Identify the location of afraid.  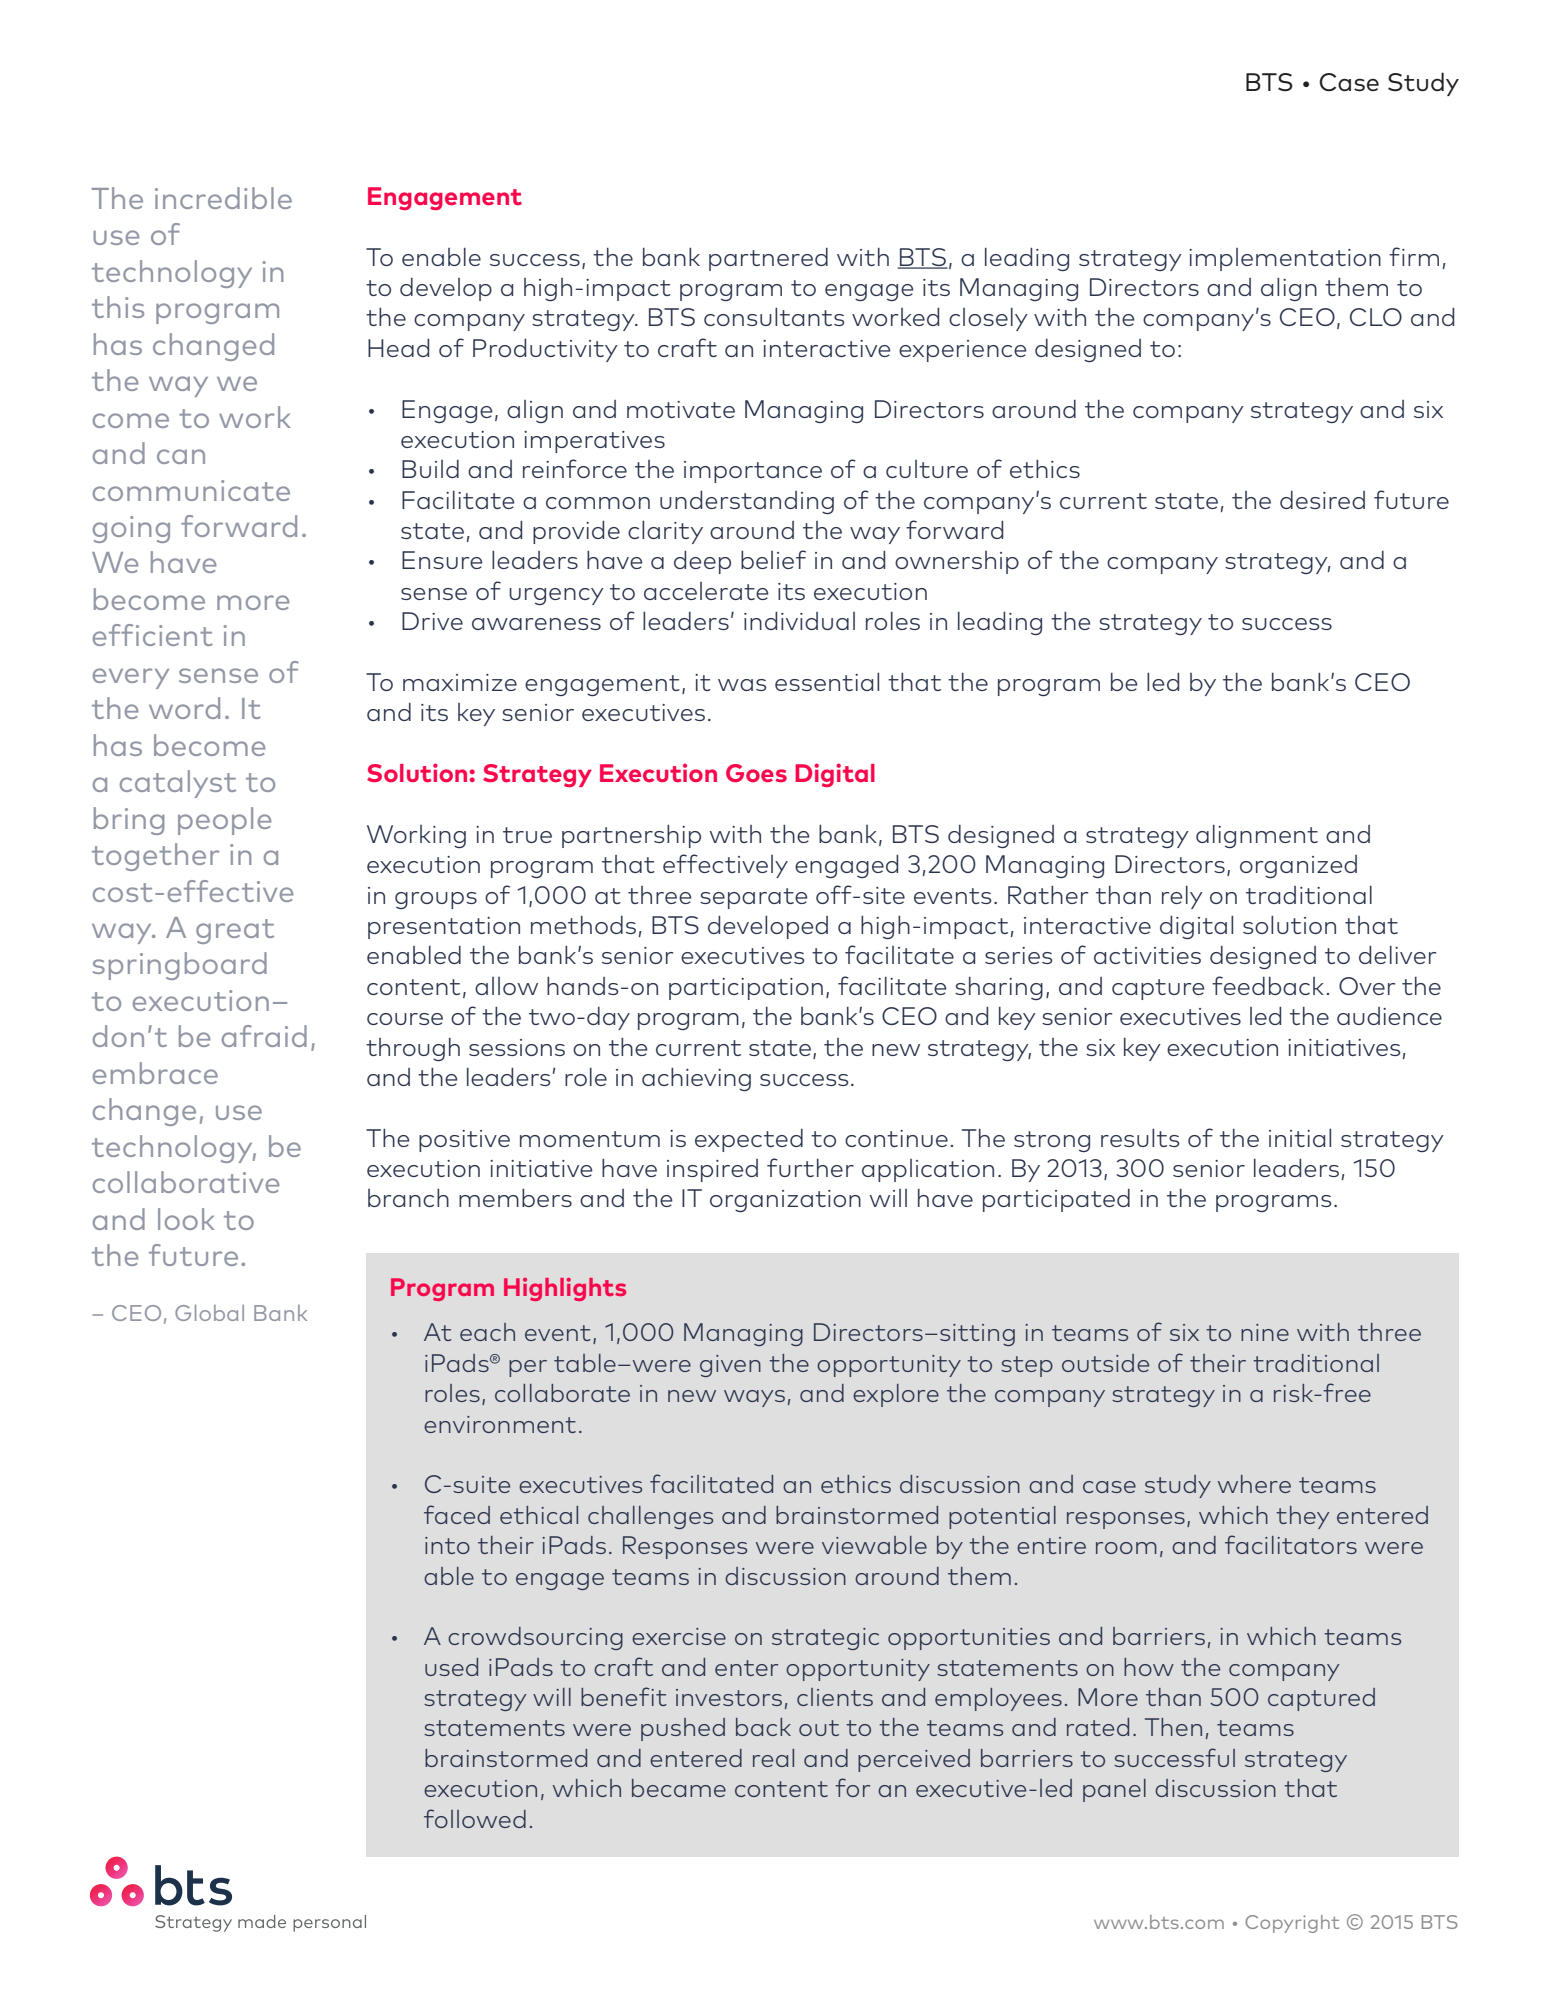
(264, 1036).
